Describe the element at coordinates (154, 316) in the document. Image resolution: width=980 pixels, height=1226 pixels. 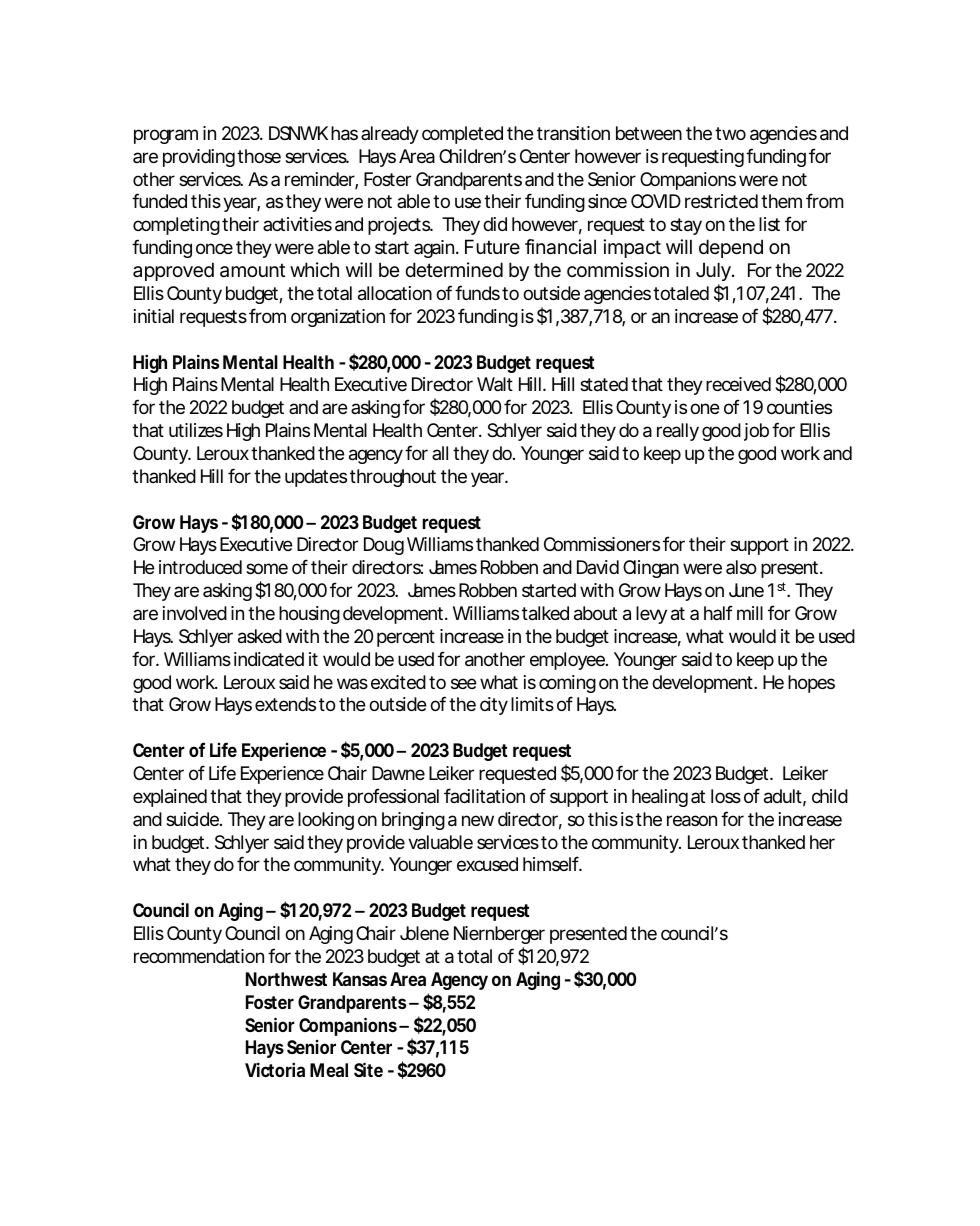
I see `initial` at that location.
